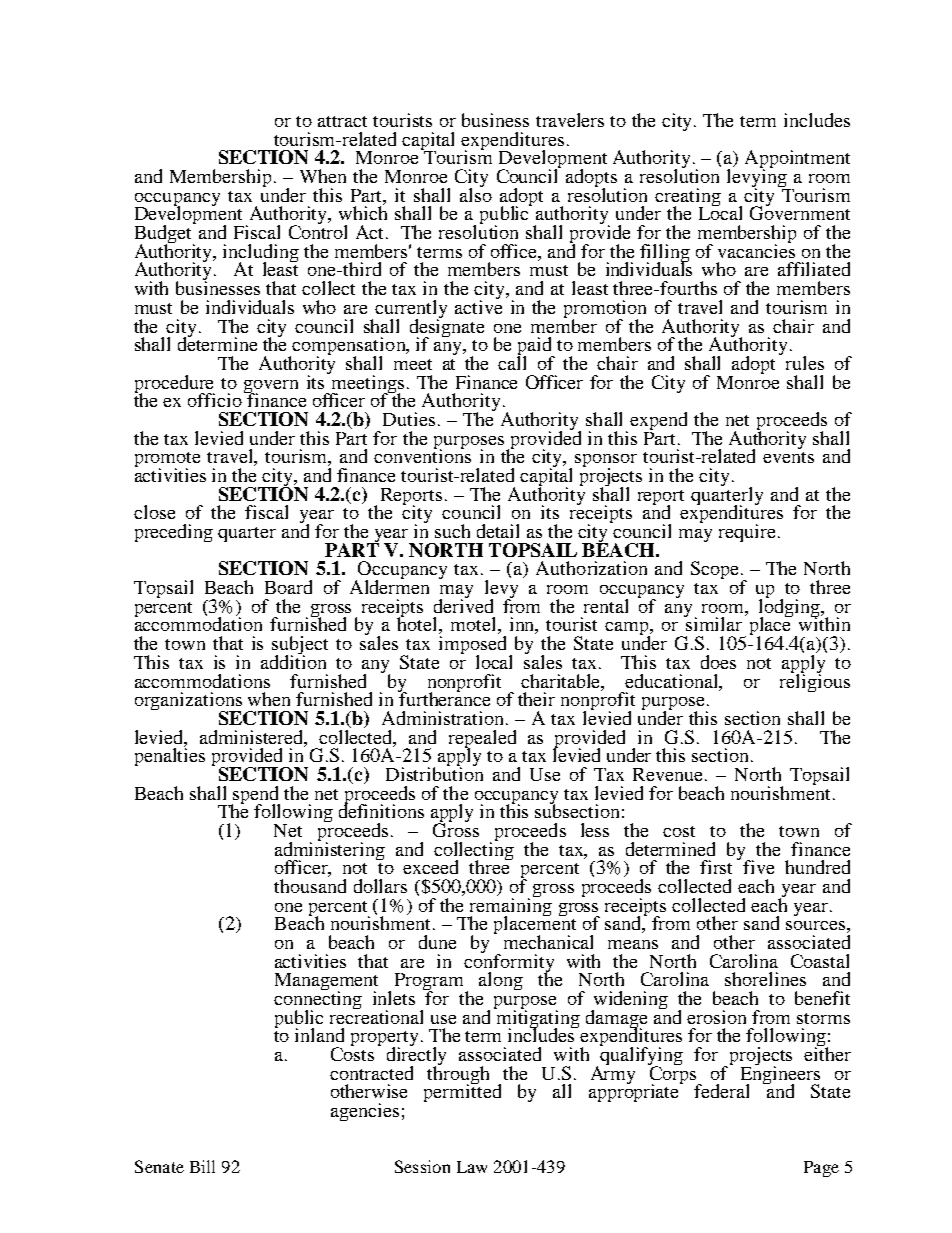  Describe the element at coordinates (797, 160) in the document. I see `Appointment` at that location.
